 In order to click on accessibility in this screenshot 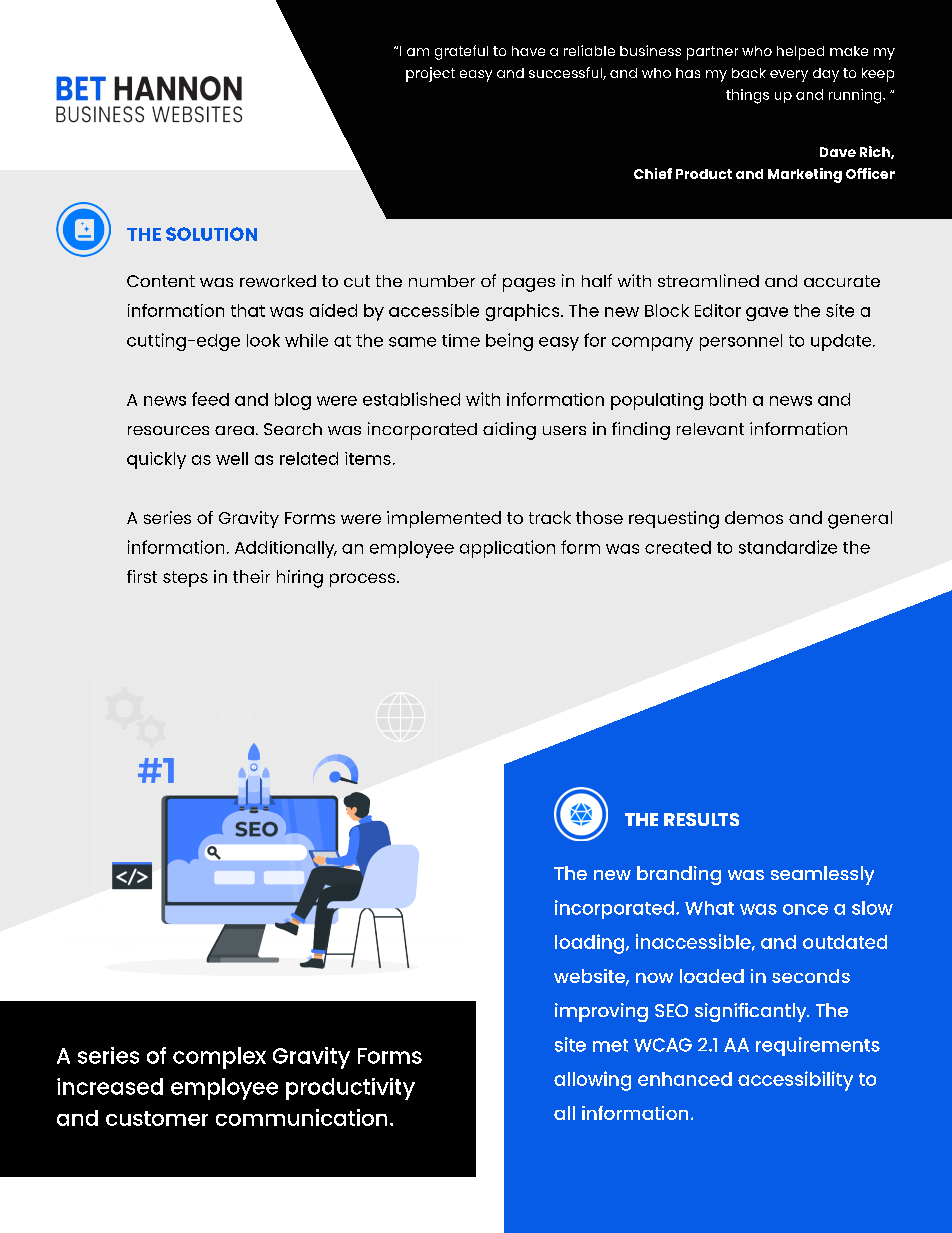, I will do `click(795, 1081)`.
